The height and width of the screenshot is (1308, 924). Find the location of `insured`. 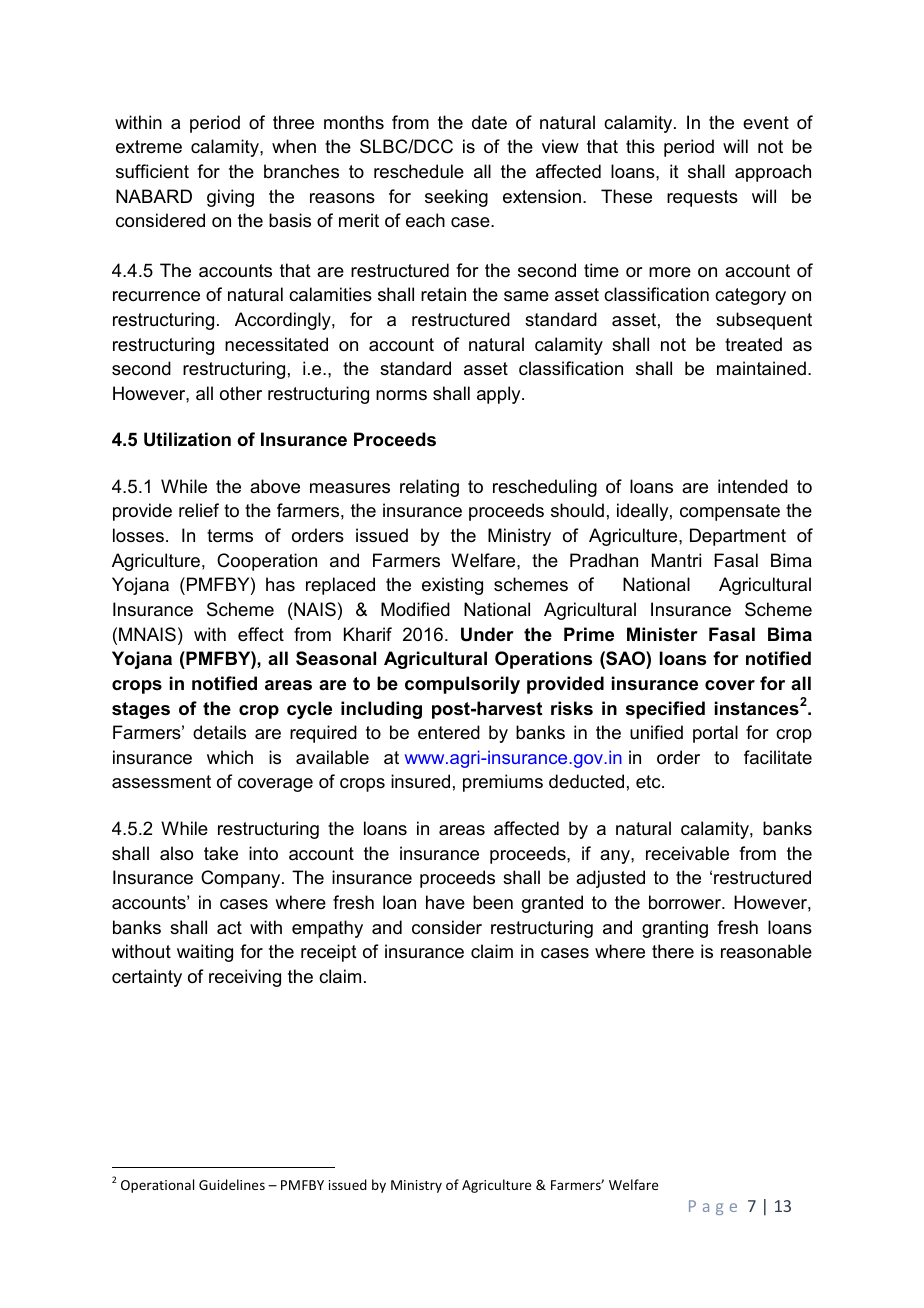

insured is located at coordinates (420, 781).
